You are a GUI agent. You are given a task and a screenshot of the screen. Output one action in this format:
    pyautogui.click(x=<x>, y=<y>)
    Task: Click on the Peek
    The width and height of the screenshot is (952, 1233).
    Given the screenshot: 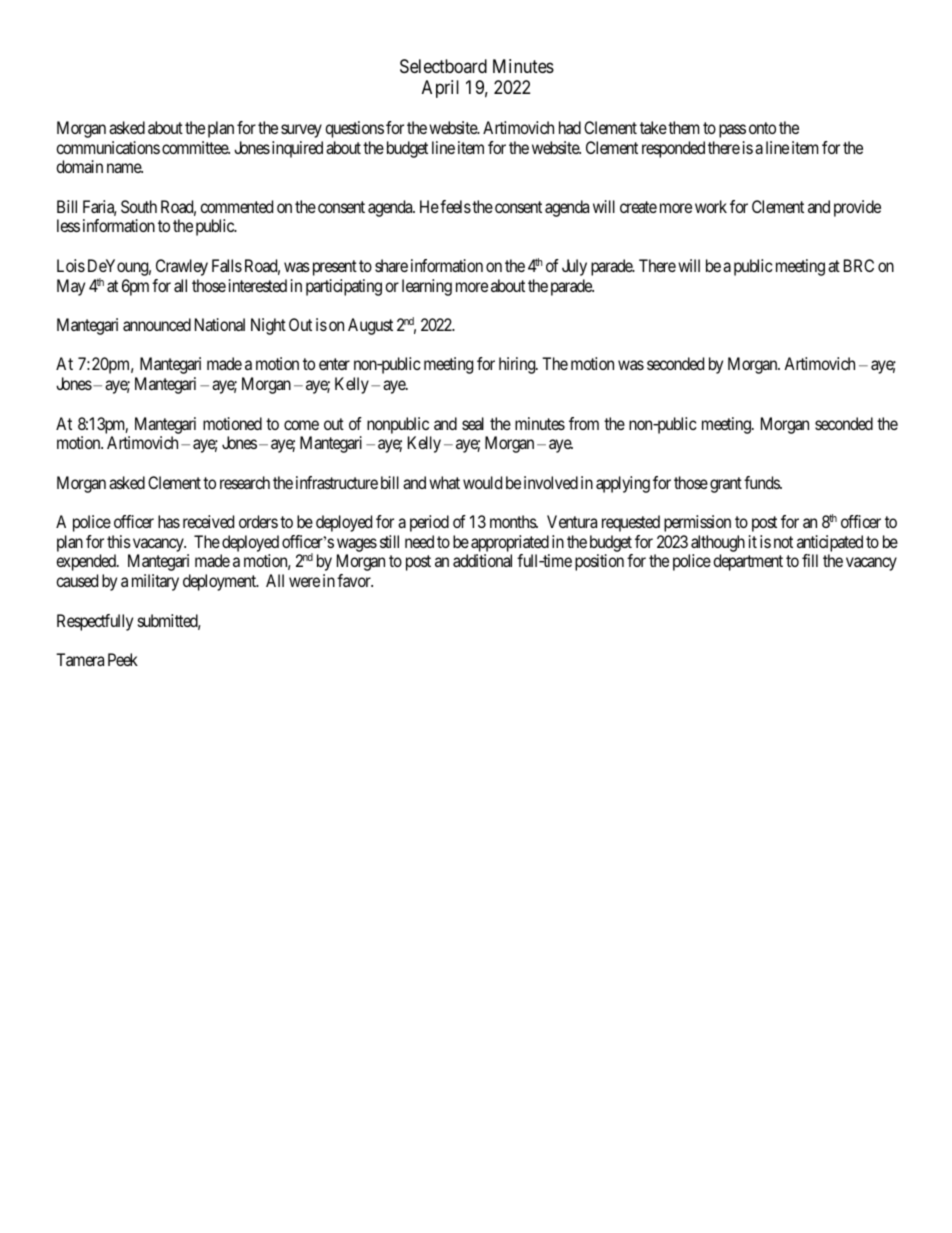 What is the action you would take?
    pyautogui.click(x=123, y=659)
